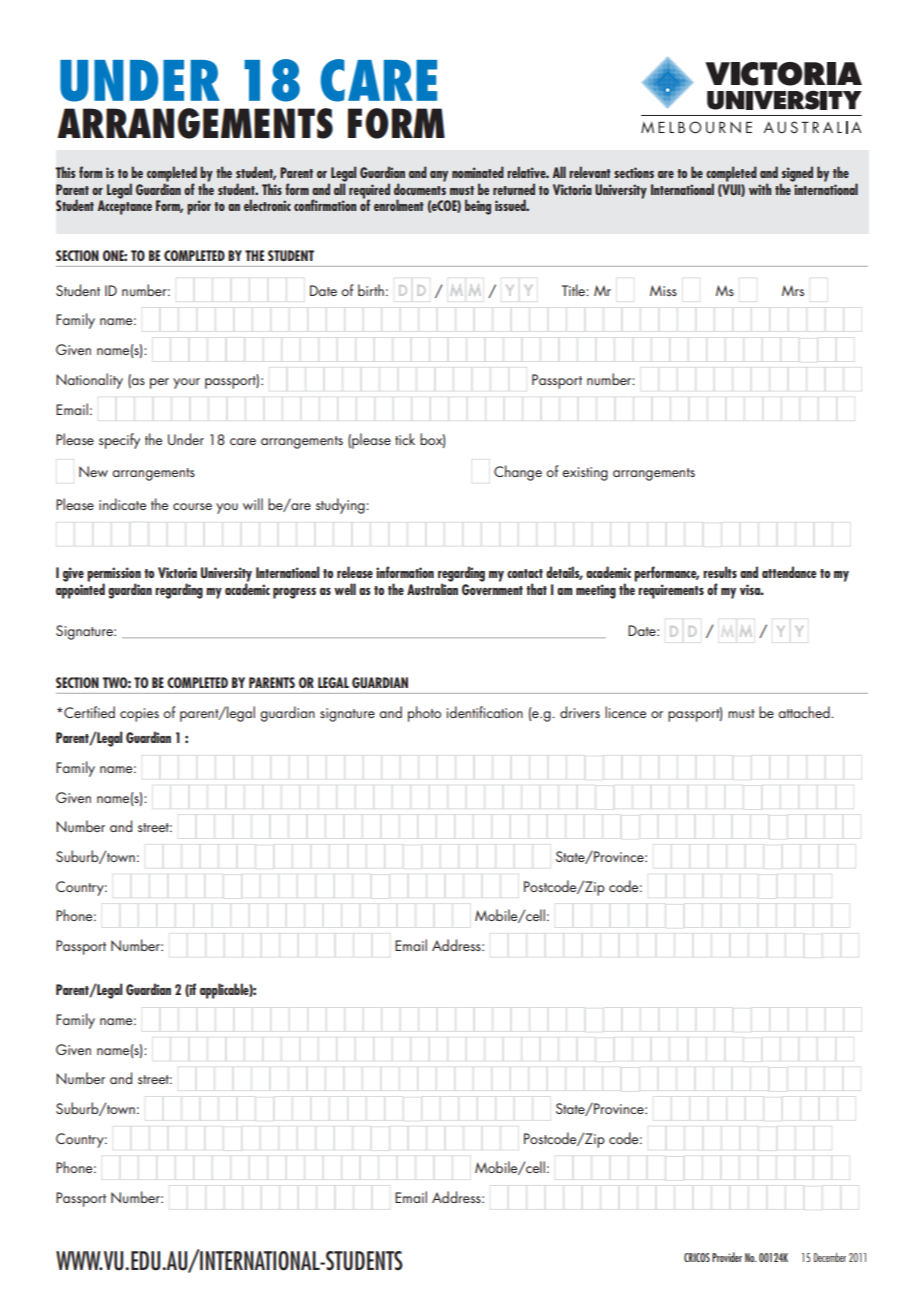 Image resolution: width=924 pixels, height=1308 pixels. Describe the element at coordinates (432, 588) in the document. I see `Australian` at that location.
